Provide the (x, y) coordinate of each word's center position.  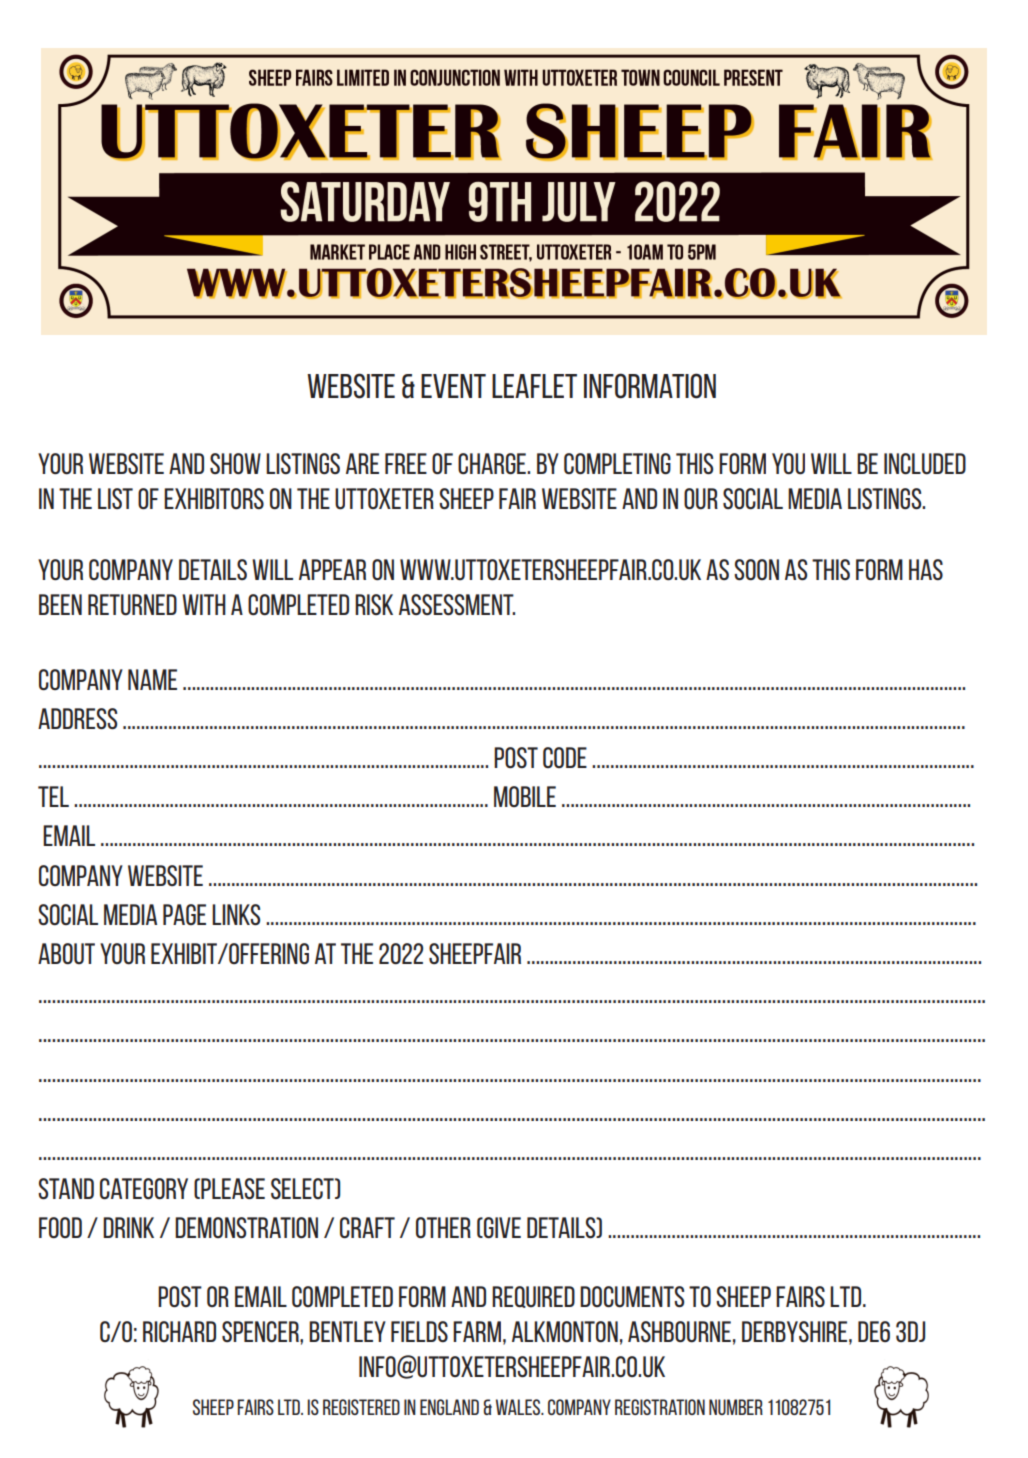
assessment (457, 604)
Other (443, 1227)
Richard (179, 1331)
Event (453, 386)
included (925, 464)
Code (565, 757)
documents (632, 1297)
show (235, 463)
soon (756, 569)
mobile (525, 796)
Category (144, 1188)
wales (519, 1407)
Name (152, 679)
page (184, 914)
